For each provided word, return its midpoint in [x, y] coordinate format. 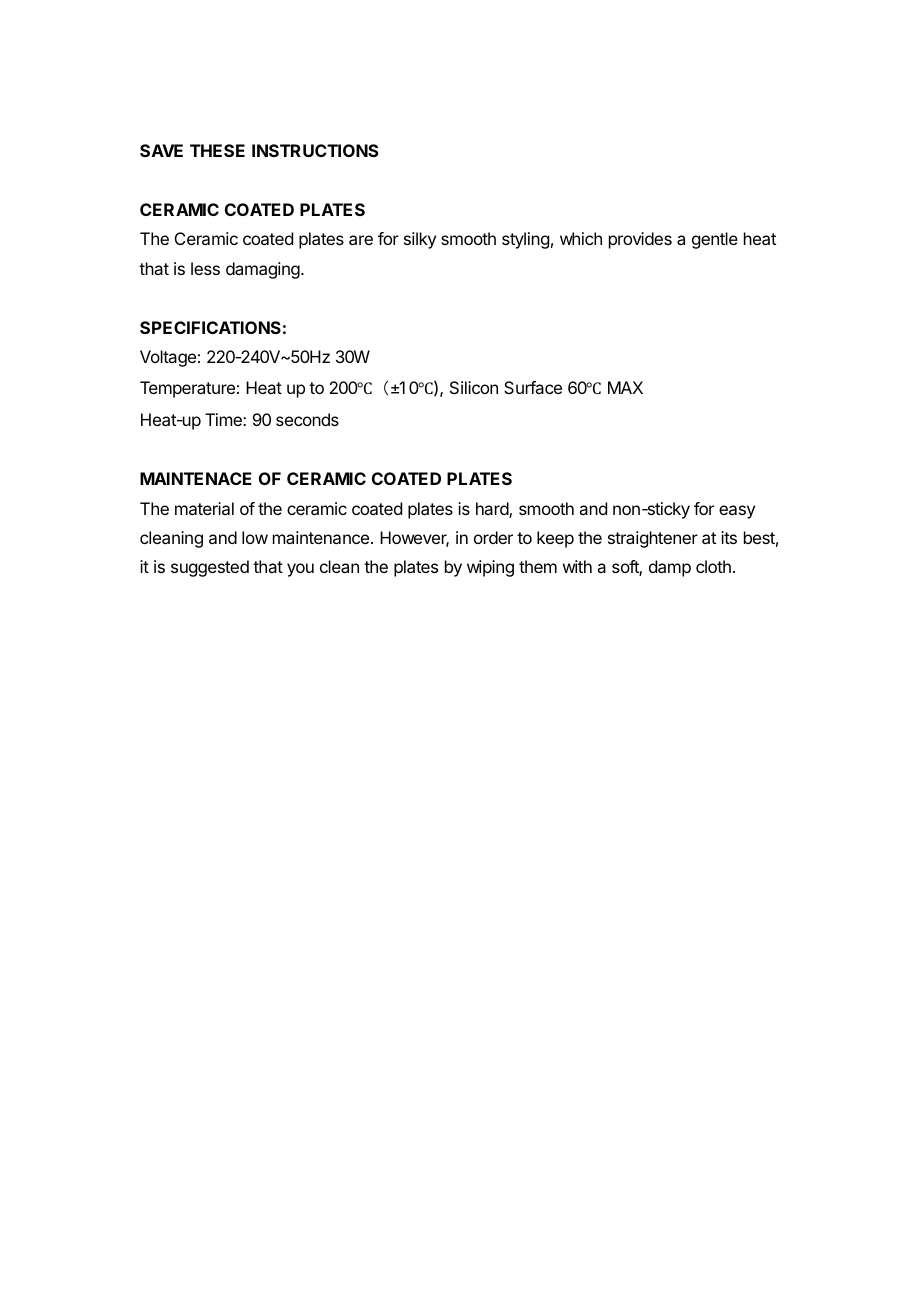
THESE [217, 150]
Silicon [474, 387]
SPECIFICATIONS [210, 327]
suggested [210, 568]
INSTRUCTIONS [315, 150]
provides [640, 240]
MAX [625, 387]
